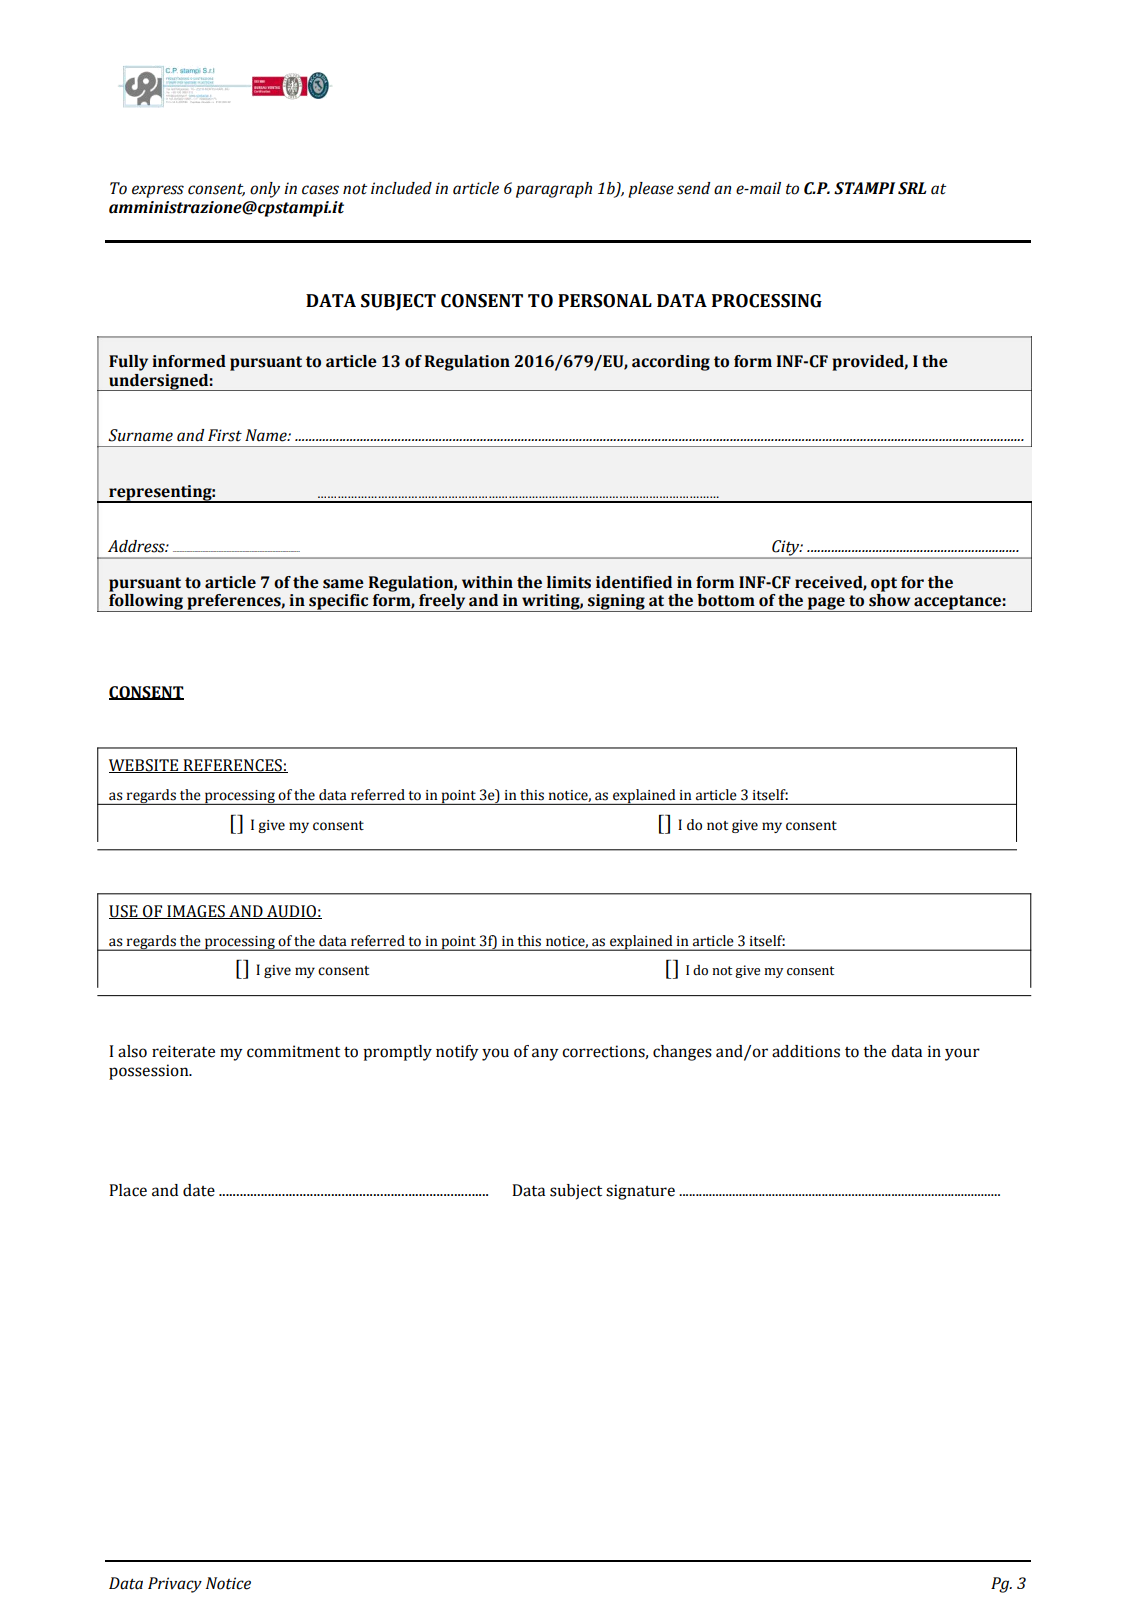 The height and width of the page is (1608, 1136). What do you see at coordinates (545, 1054) in the page?
I see `any` at bounding box center [545, 1054].
